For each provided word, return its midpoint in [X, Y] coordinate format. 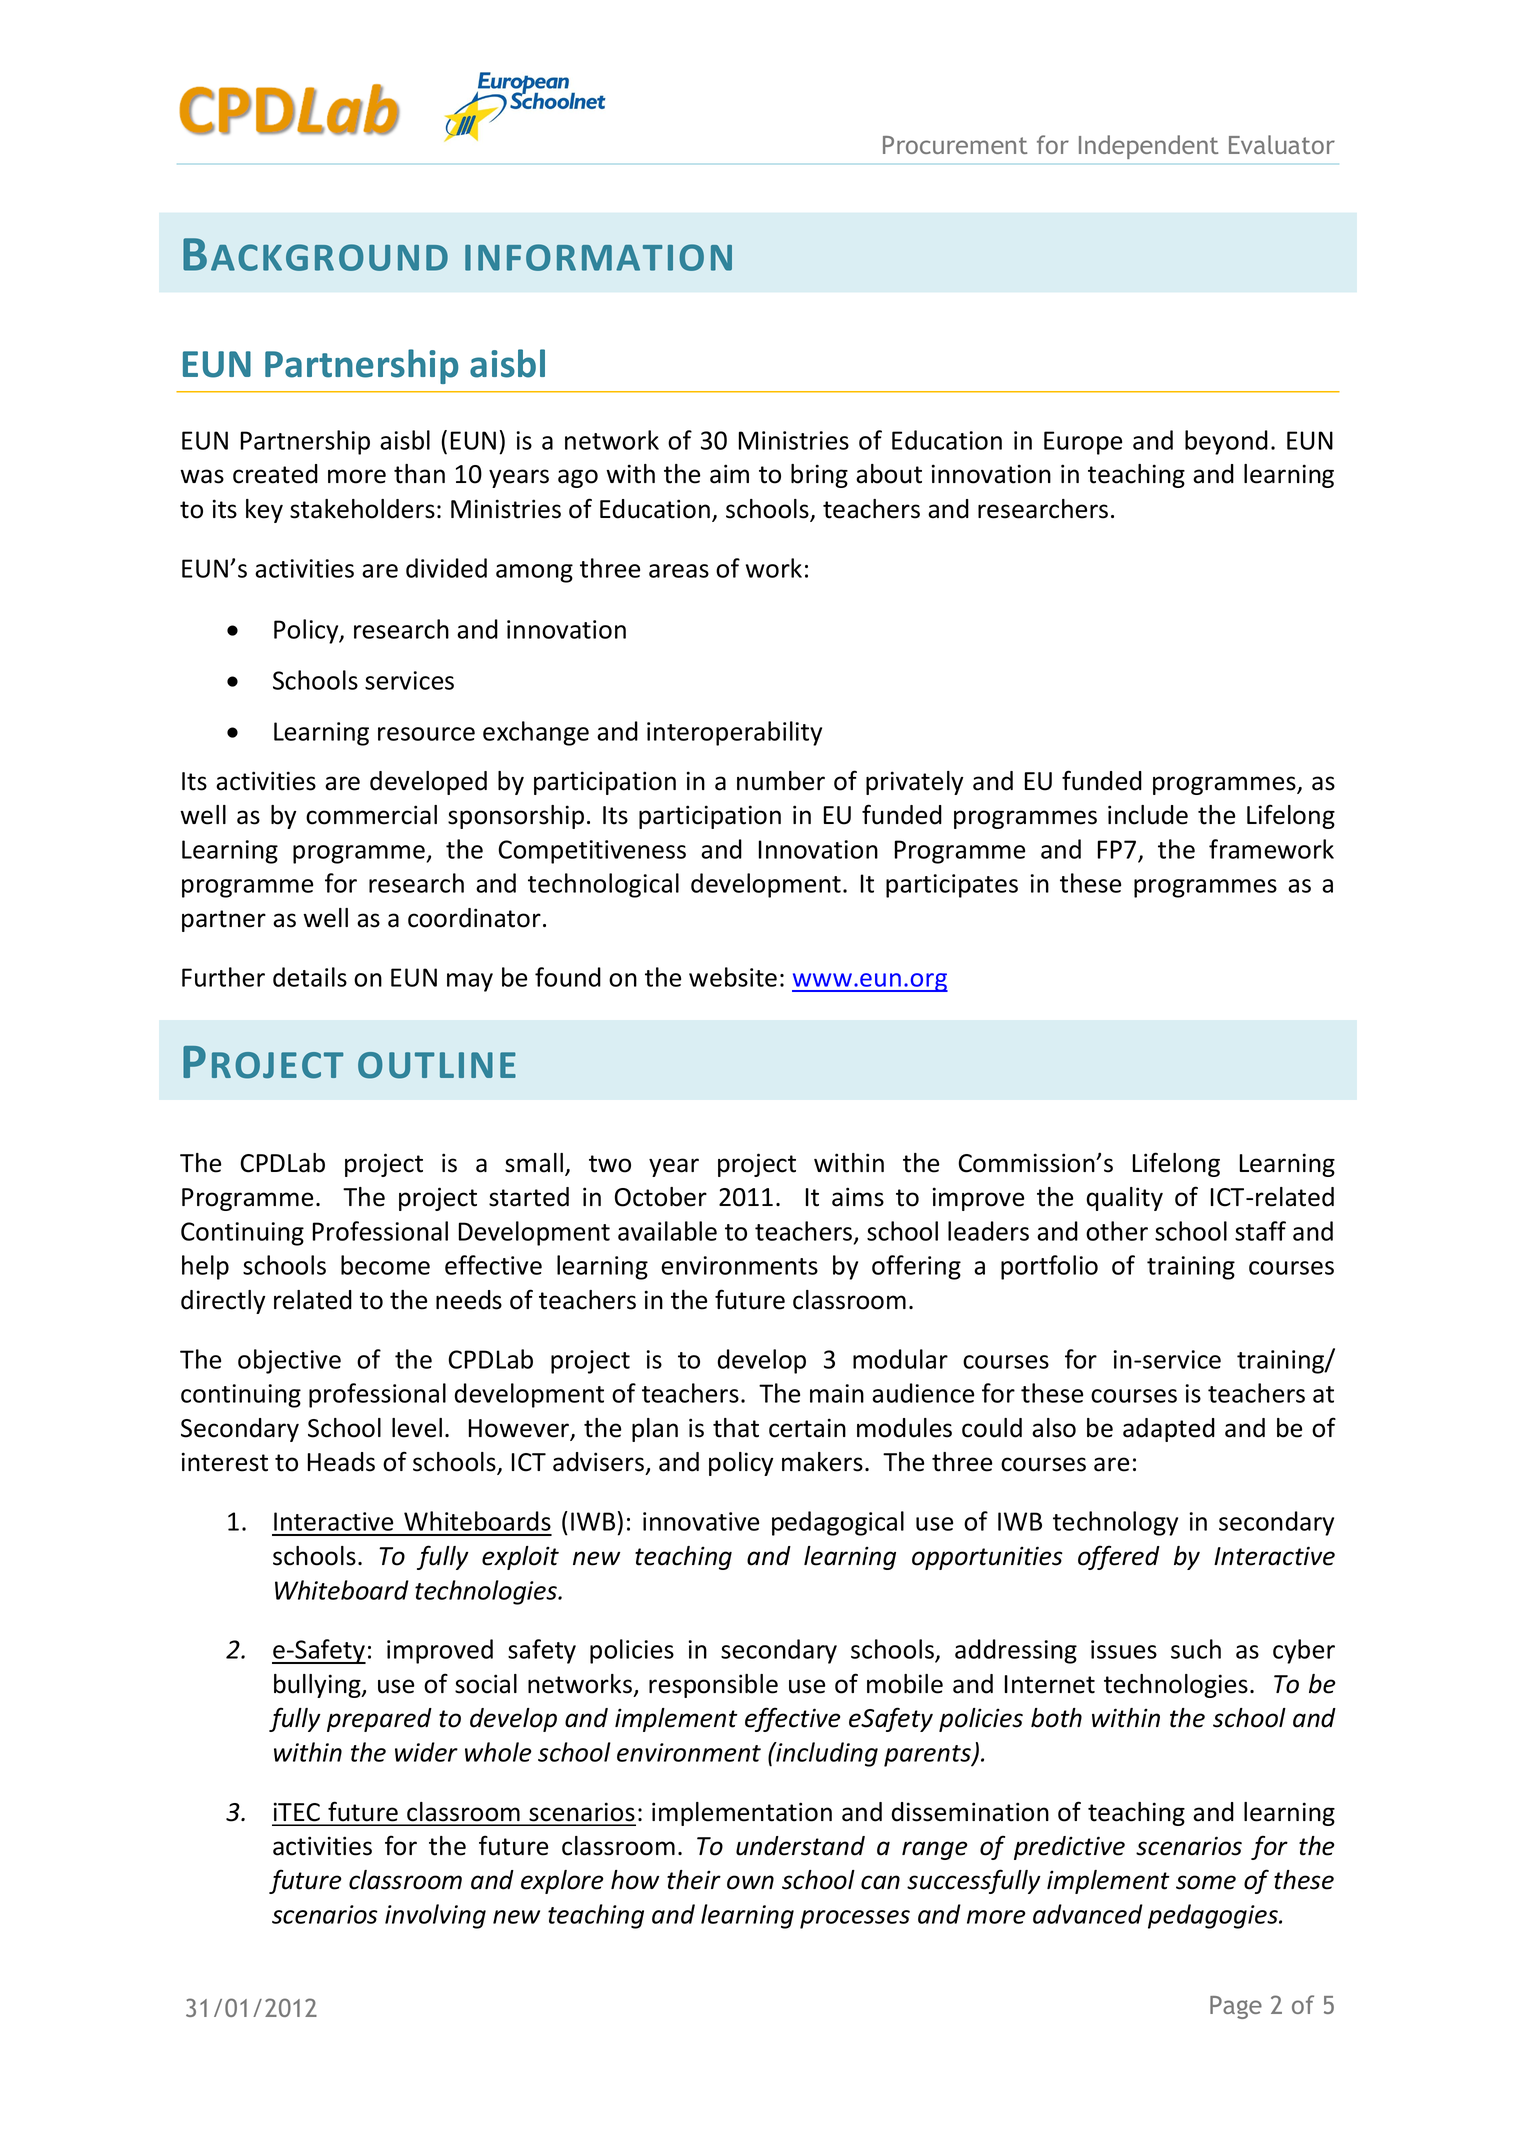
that [736, 1428]
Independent [1148, 147]
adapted [1169, 1430]
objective [289, 1361]
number [781, 781]
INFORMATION [598, 257]
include [1148, 815]
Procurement [955, 145]
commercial [371, 815]
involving [435, 1916]
